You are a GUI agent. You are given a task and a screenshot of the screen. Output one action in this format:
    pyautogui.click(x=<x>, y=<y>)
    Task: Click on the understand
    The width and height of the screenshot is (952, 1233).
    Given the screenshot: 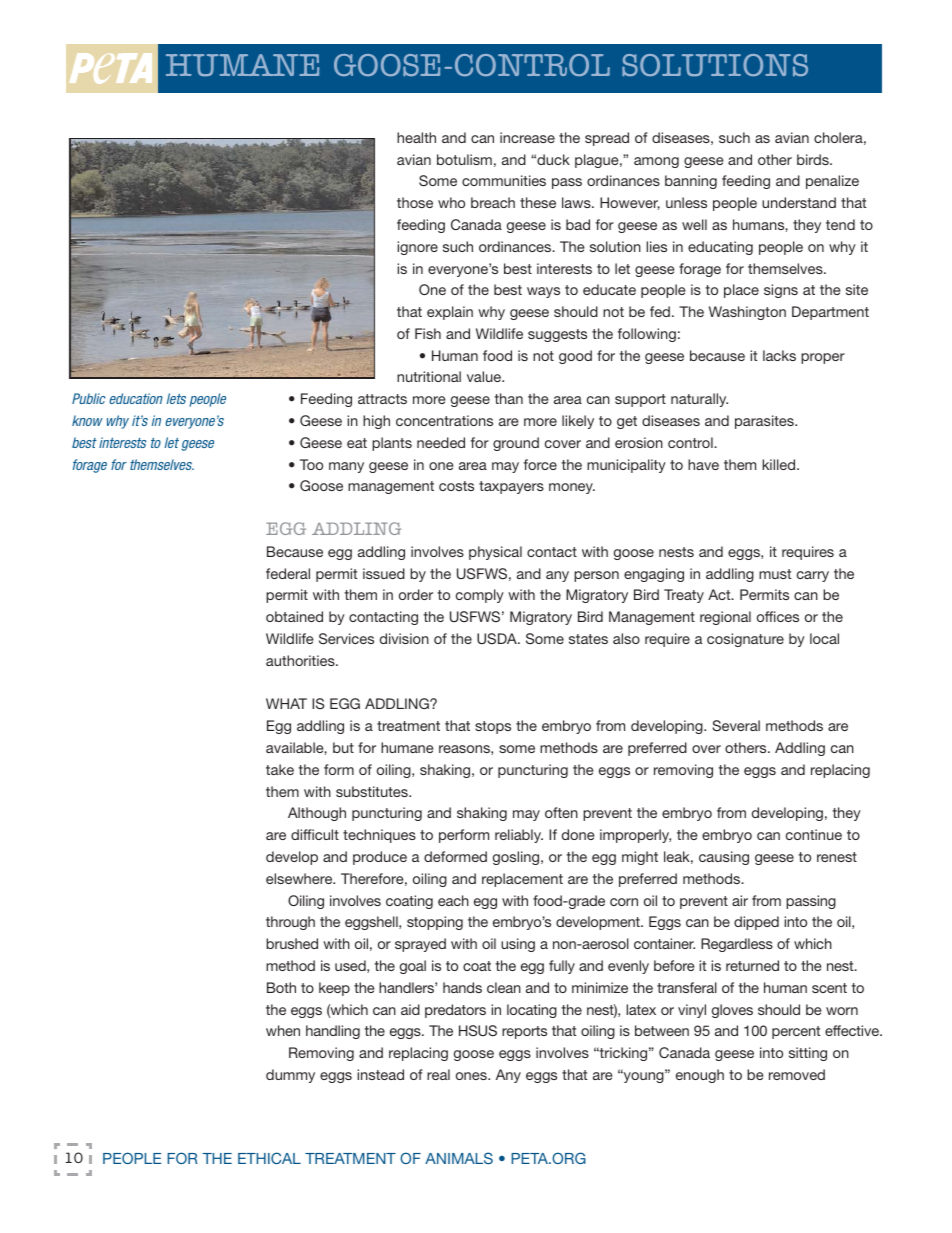 What is the action you would take?
    pyautogui.click(x=799, y=202)
